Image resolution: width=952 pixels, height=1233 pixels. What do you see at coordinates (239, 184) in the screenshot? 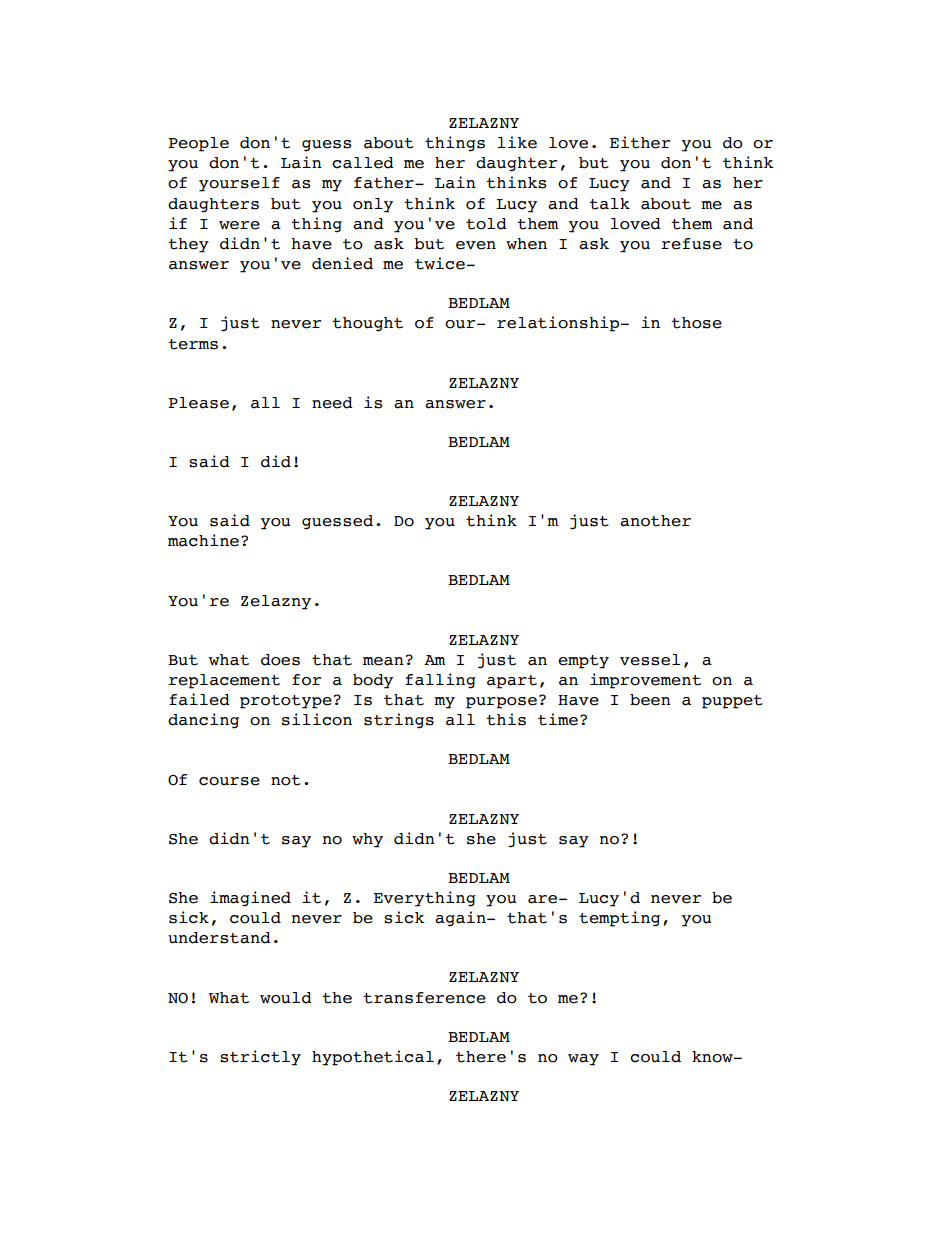
I see `yourself` at bounding box center [239, 184].
